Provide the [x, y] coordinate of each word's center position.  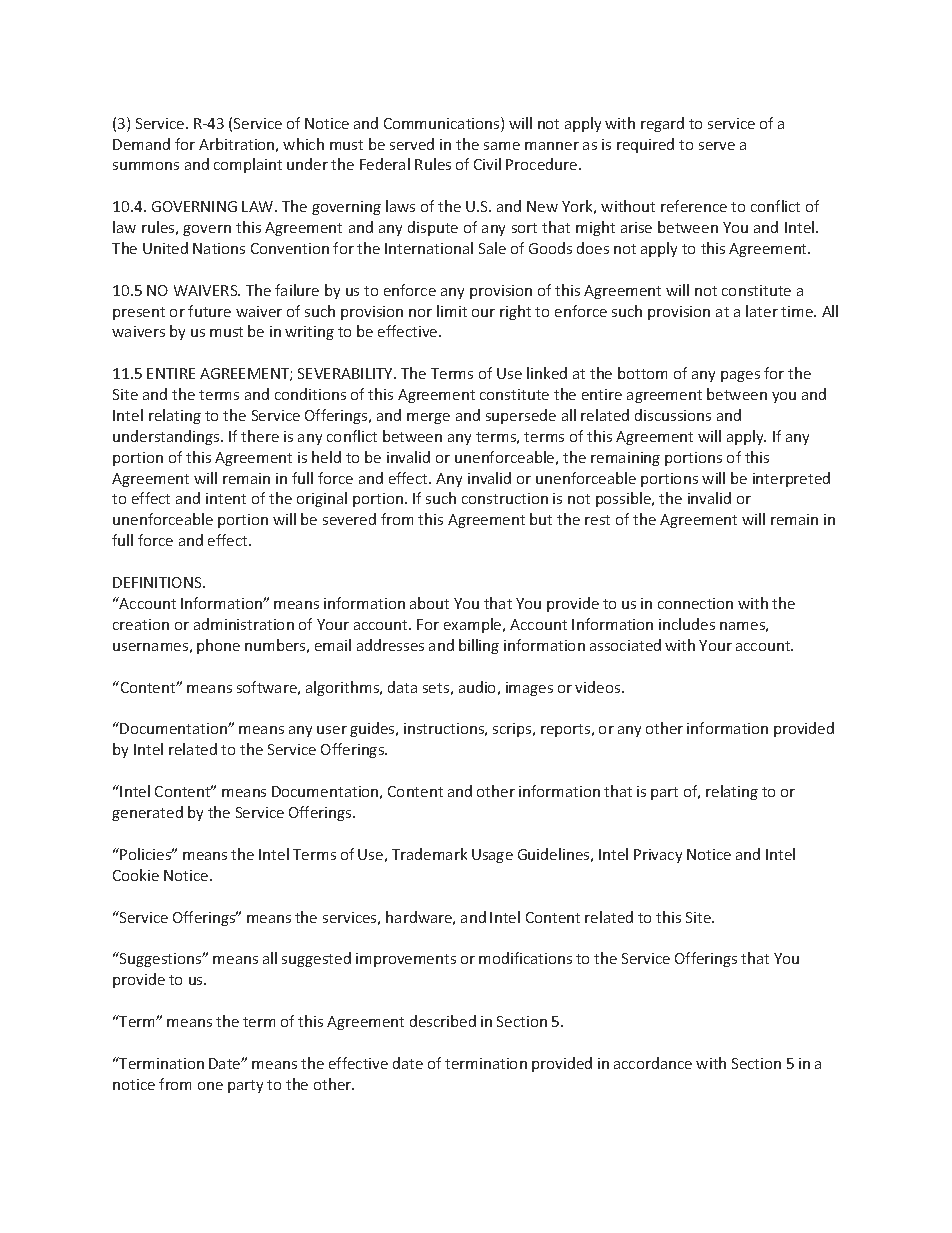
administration [244, 624]
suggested [316, 959]
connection [695, 603]
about [429, 603]
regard [662, 124]
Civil [487, 164]
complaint [248, 165]
